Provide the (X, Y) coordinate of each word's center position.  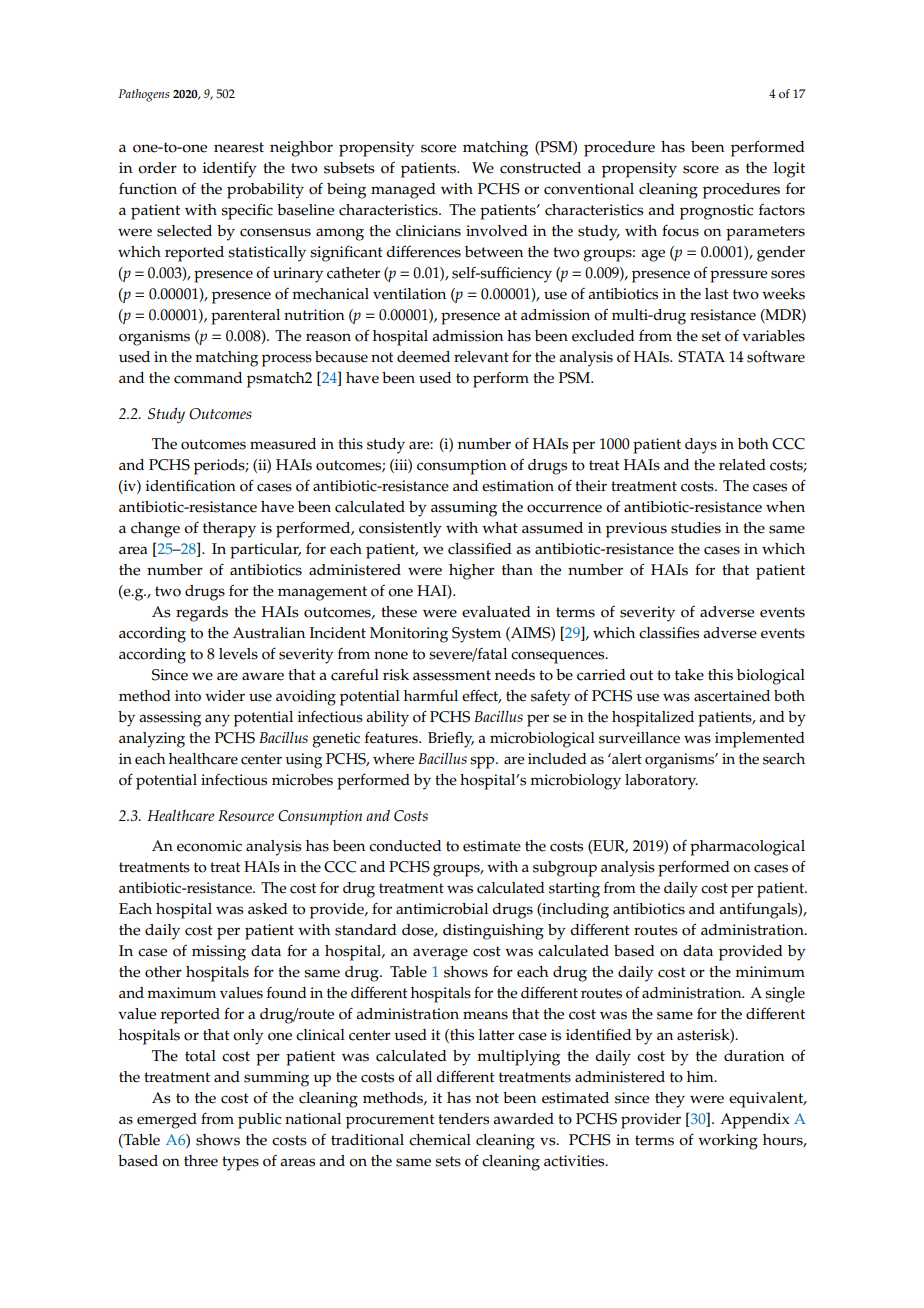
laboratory (661, 782)
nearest (239, 147)
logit (789, 170)
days (701, 446)
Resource (246, 815)
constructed (540, 168)
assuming (464, 509)
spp (483, 762)
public (259, 1121)
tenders (463, 1119)
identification (191, 485)
